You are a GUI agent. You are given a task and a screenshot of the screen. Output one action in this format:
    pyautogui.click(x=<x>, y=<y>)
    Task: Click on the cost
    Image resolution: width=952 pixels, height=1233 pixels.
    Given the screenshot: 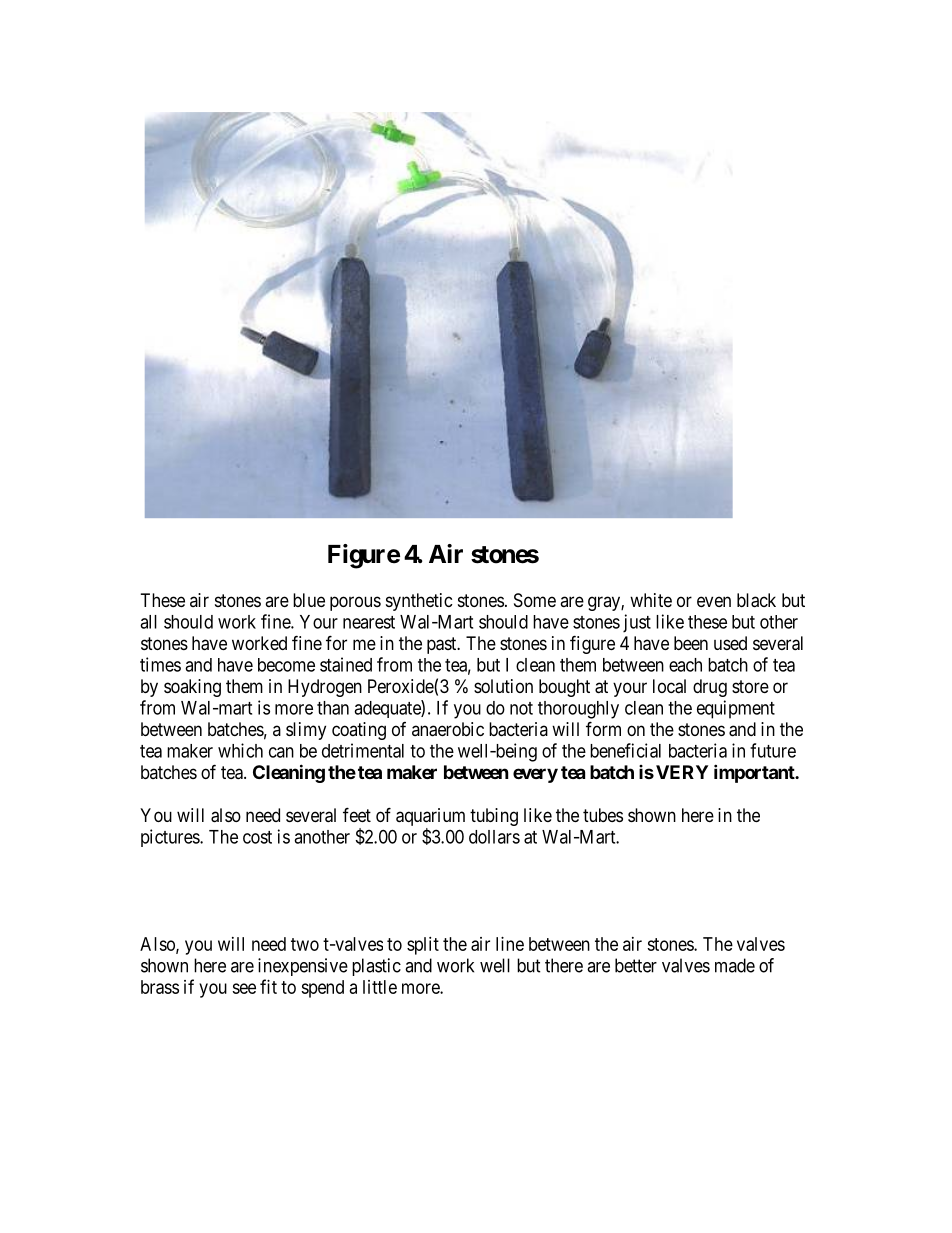 What is the action you would take?
    pyautogui.click(x=257, y=837)
